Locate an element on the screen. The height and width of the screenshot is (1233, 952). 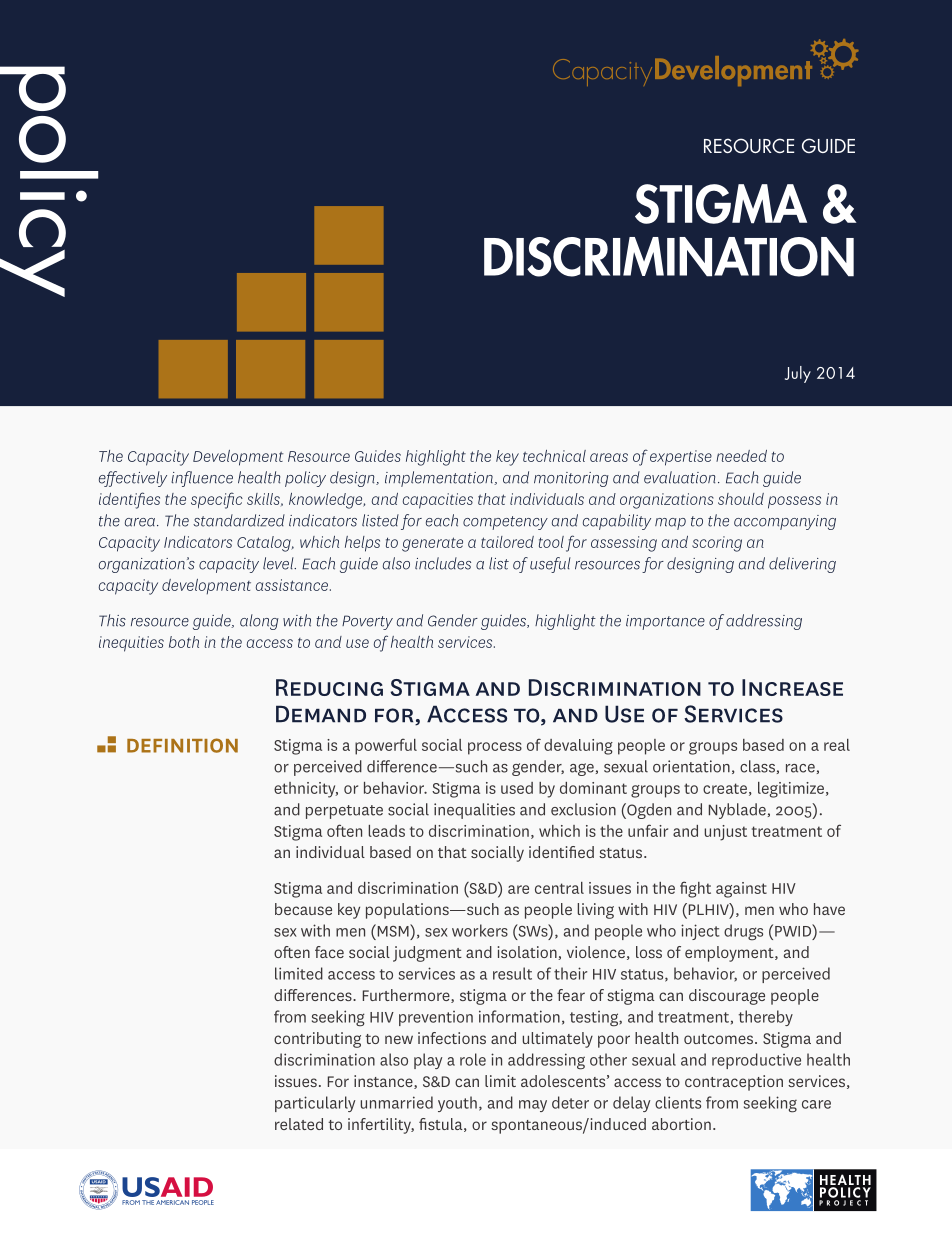
because is located at coordinates (303, 909).
